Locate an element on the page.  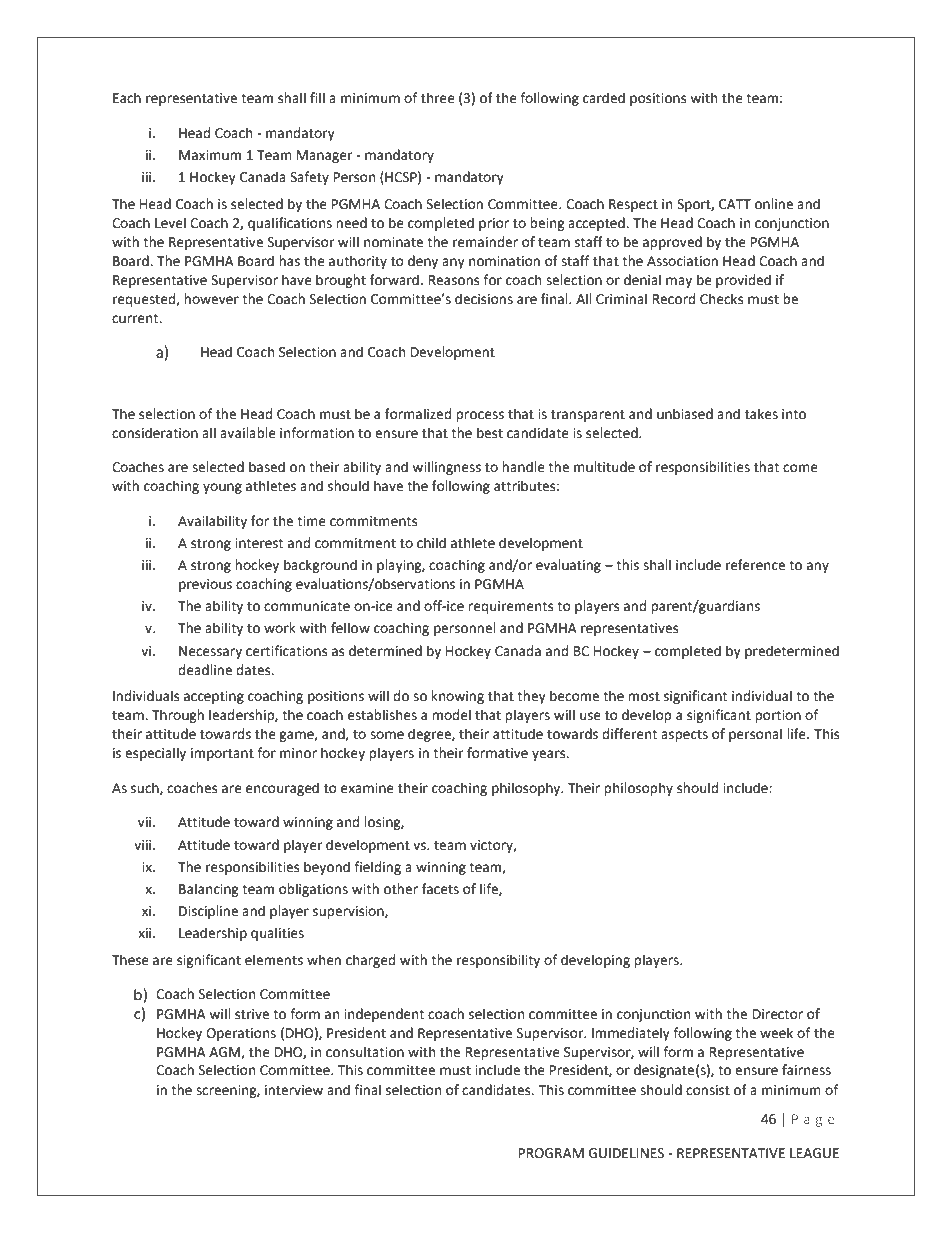
Maximum is located at coordinates (210, 155).
